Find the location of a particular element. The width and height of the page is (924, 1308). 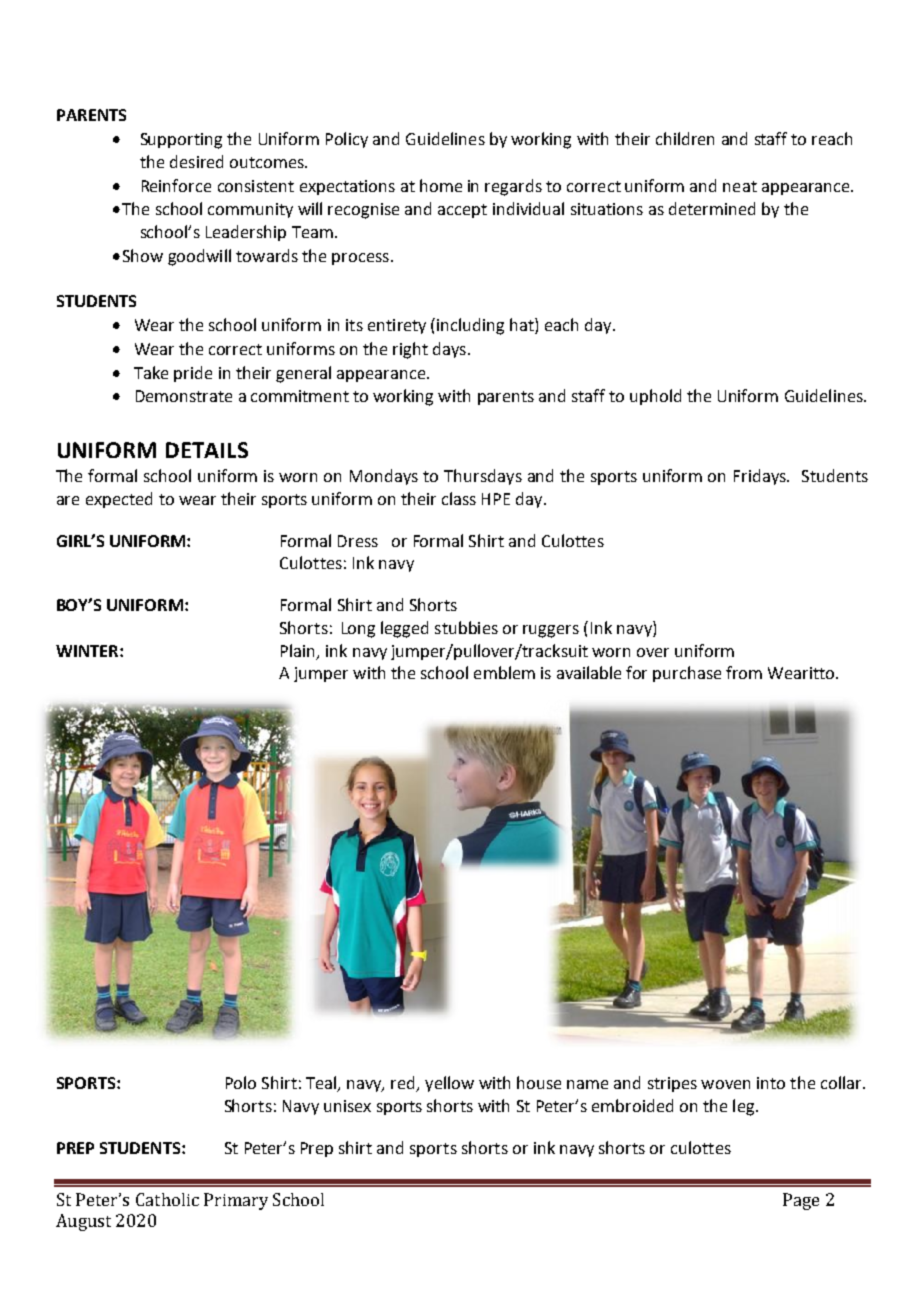

home is located at coordinates (441, 185).
